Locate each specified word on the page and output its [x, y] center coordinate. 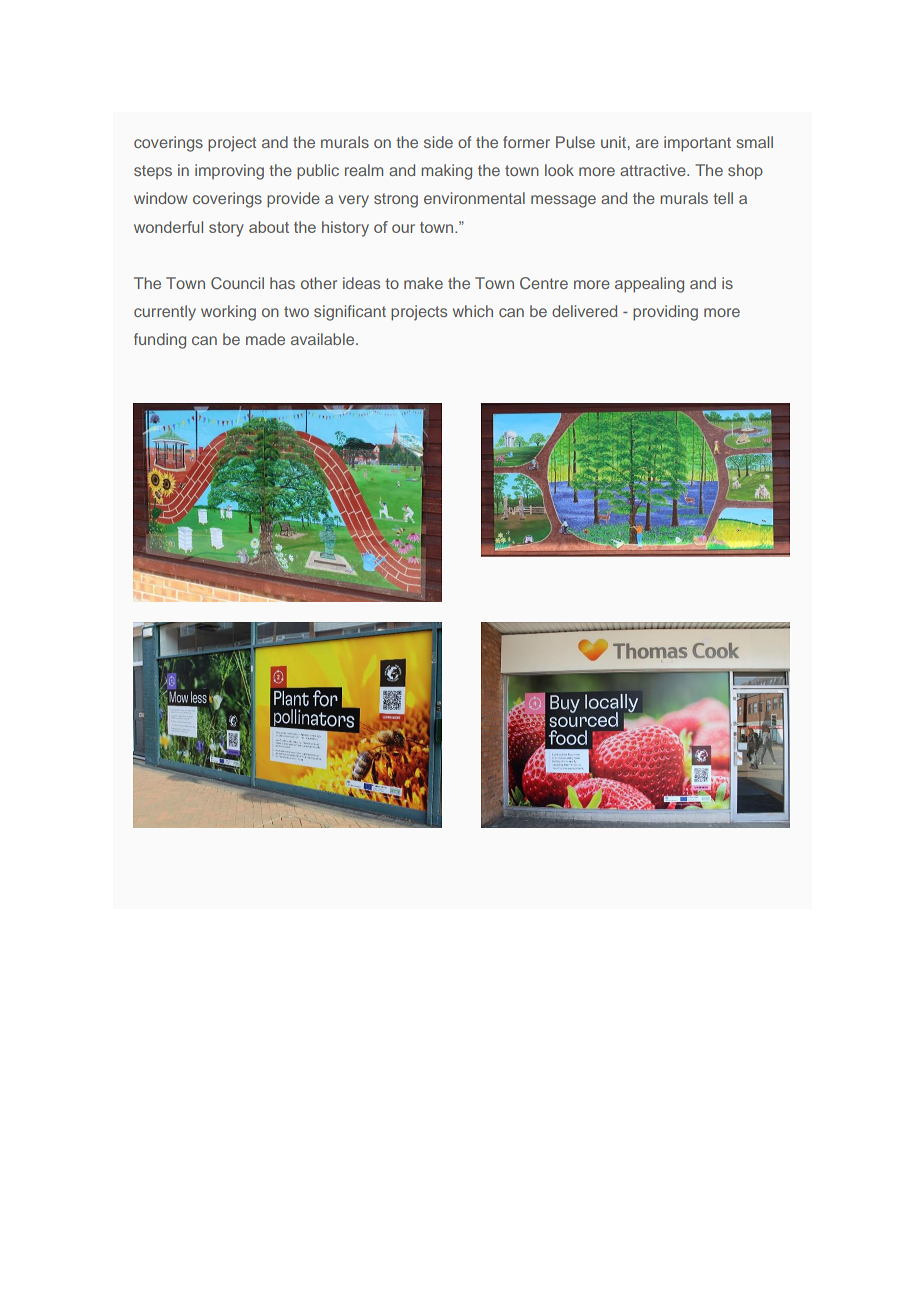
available [324, 339]
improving [229, 172]
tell [723, 198]
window [160, 198]
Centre [544, 283]
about [269, 227]
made [265, 339]
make [423, 283]
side [438, 142]
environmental [474, 198]
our [403, 228]
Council [237, 283]
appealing [649, 285]
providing [665, 313]
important [697, 144]
